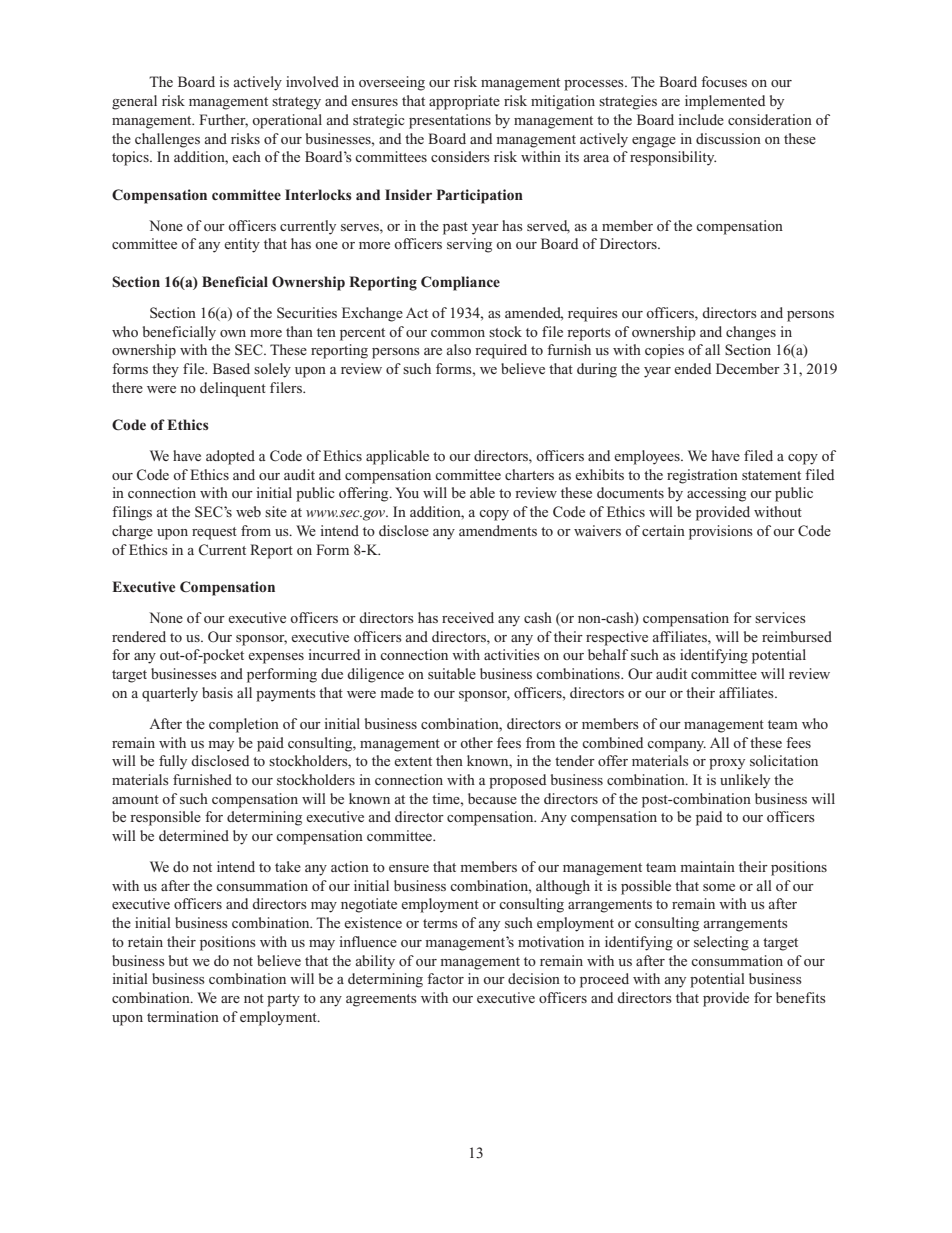 The image size is (952, 1233). I want to click on made, so click(397, 692).
